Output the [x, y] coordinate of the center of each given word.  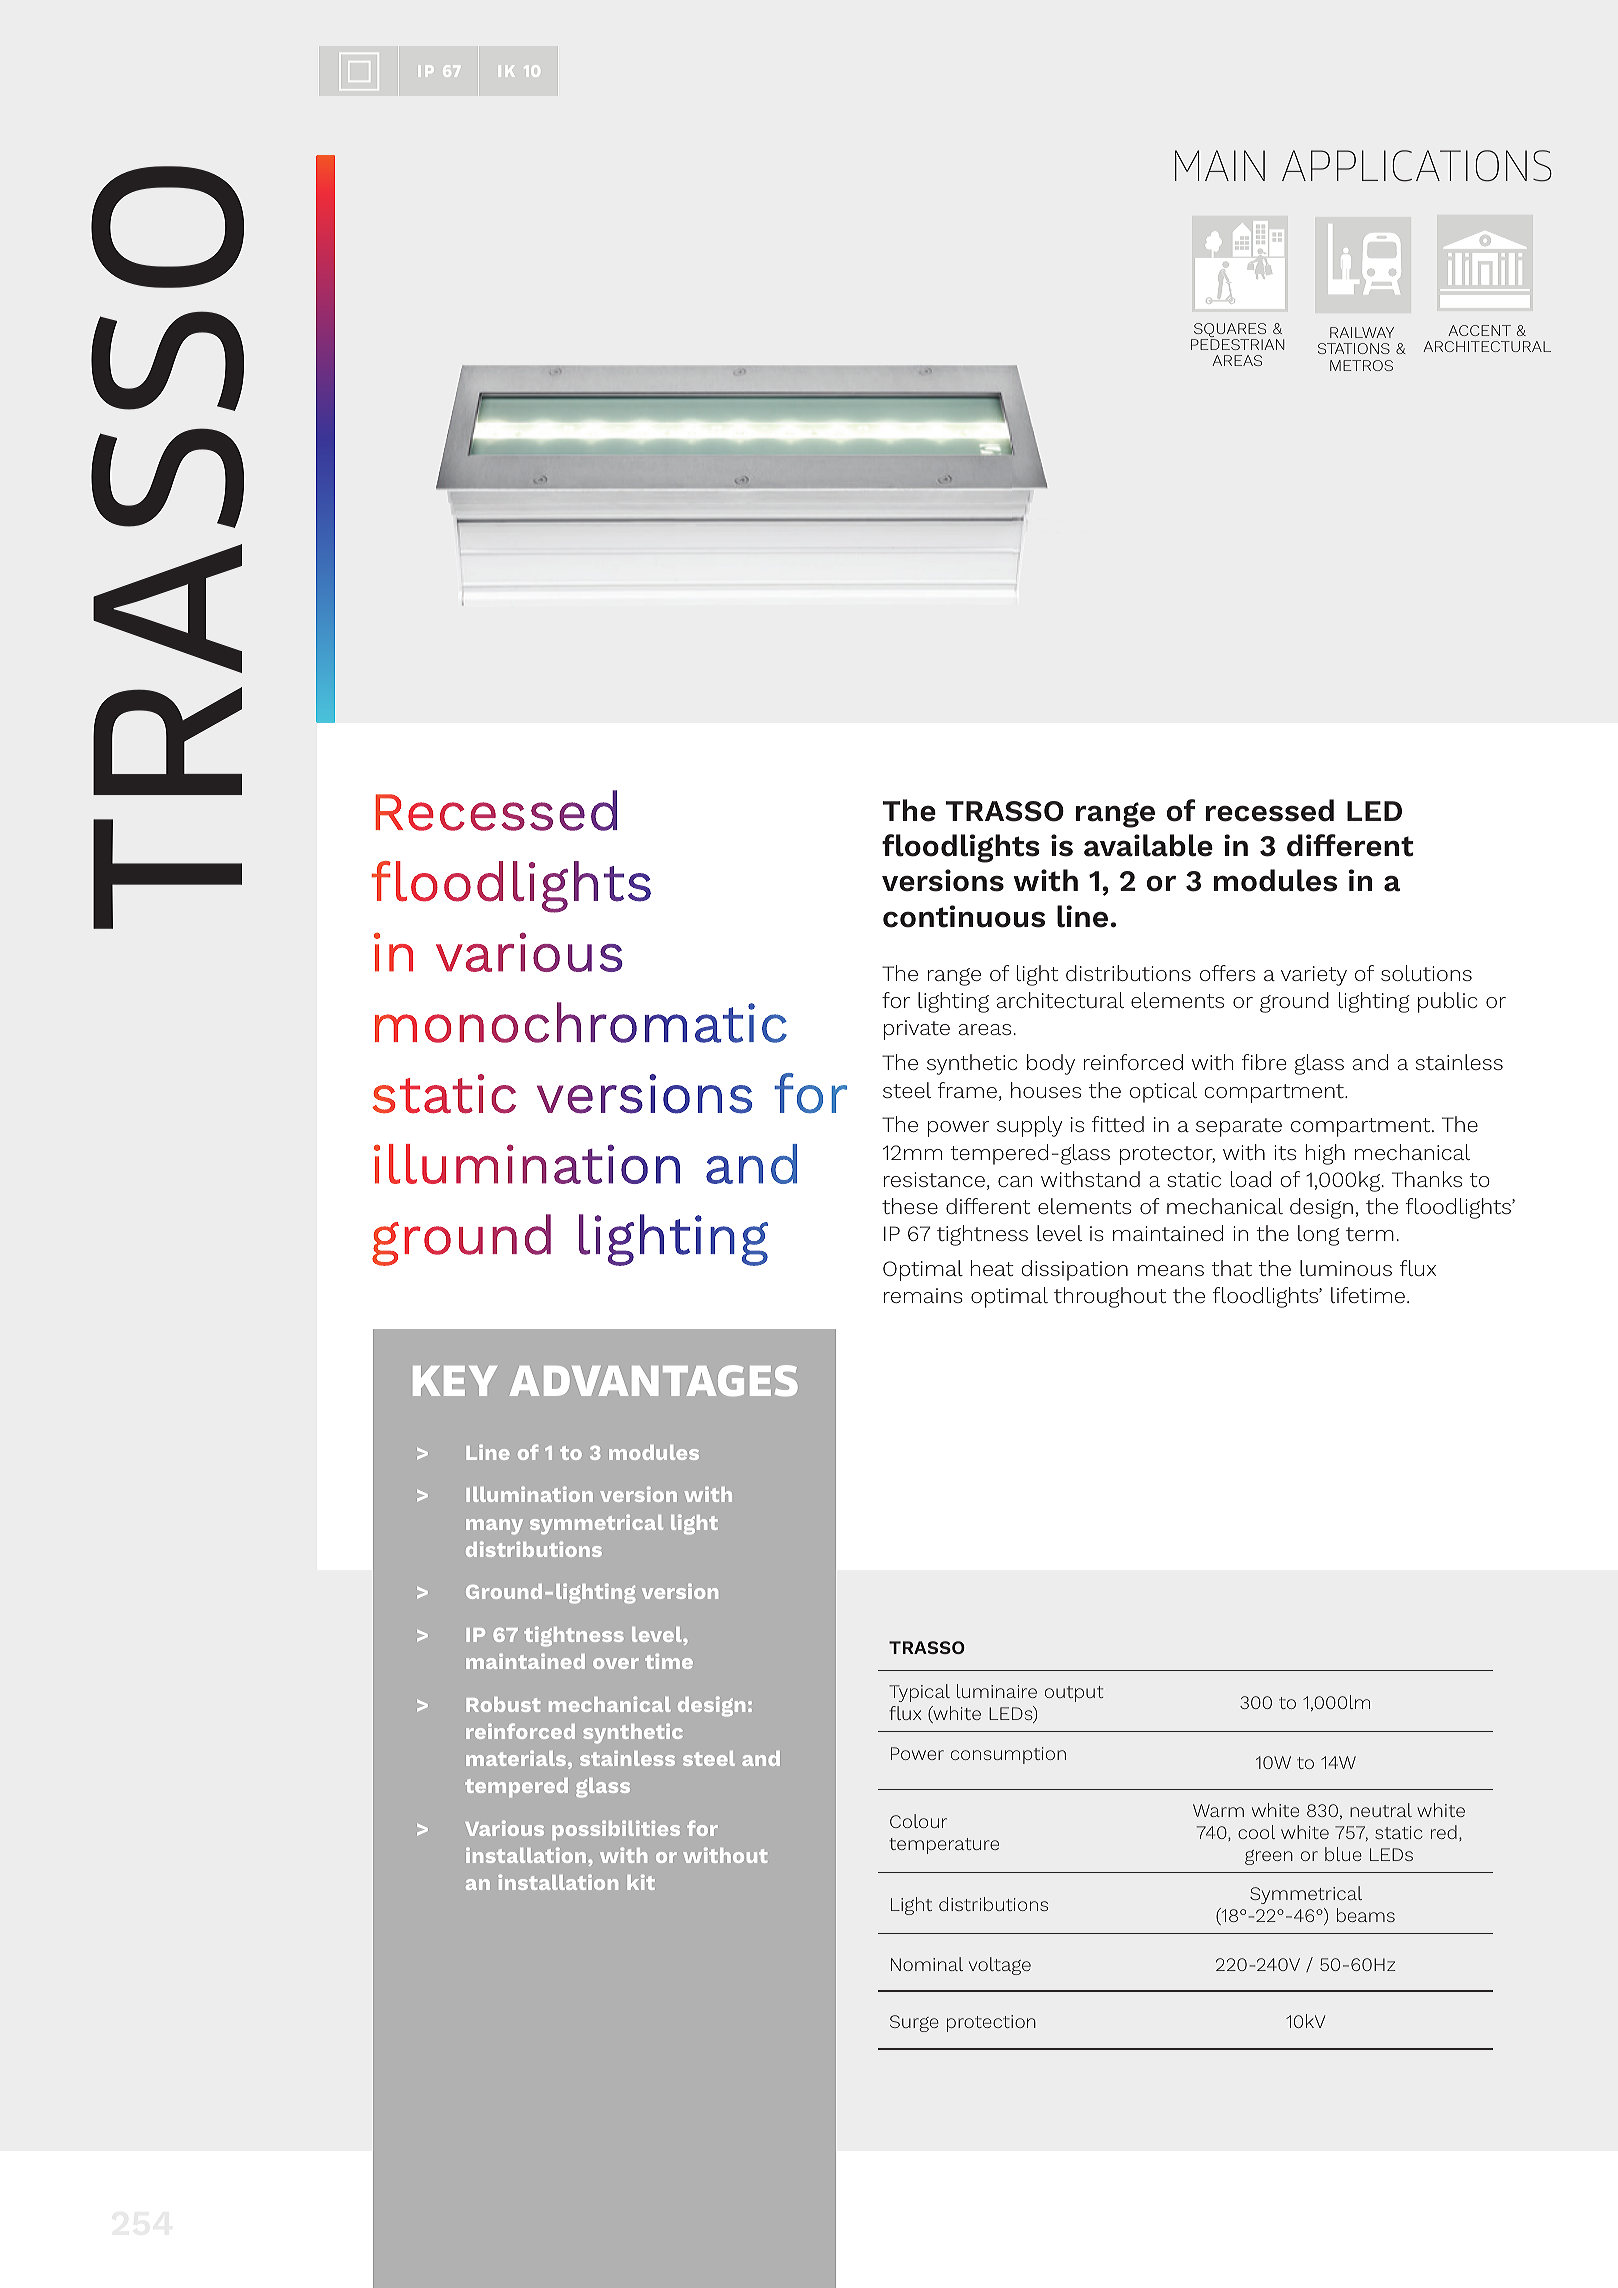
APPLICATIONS [1417, 166]
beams [1366, 1915]
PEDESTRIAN [1237, 344]
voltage [1000, 1966]
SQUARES [1229, 331]
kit [641, 1882]
